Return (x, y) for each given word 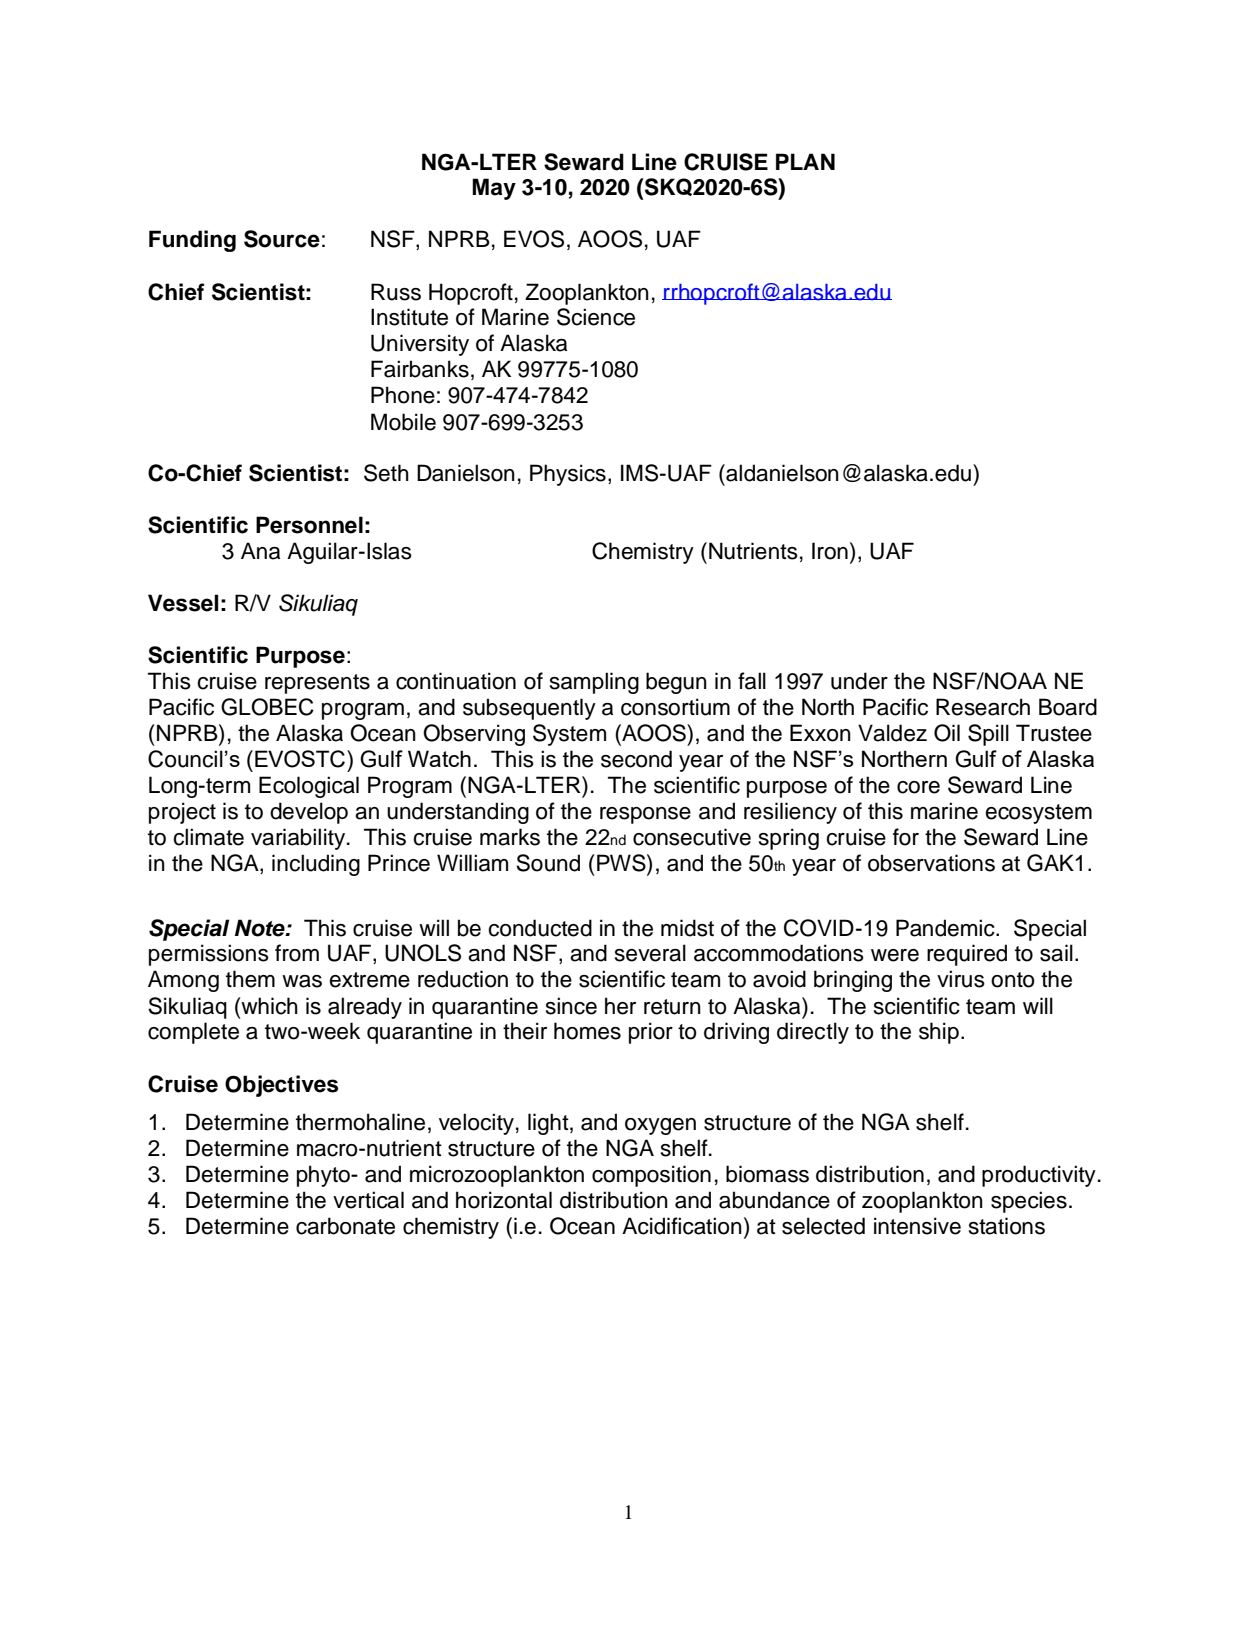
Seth (386, 473)
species (1029, 1202)
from (297, 953)
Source (282, 239)
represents (317, 684)
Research (983, 707)
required (967, 955)
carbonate (345, 1226)
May (494, 189)
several (650, 953)
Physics (568, 475)
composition (651, 1176)
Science (596, 317)
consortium (675, 707)
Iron (830, 551)
